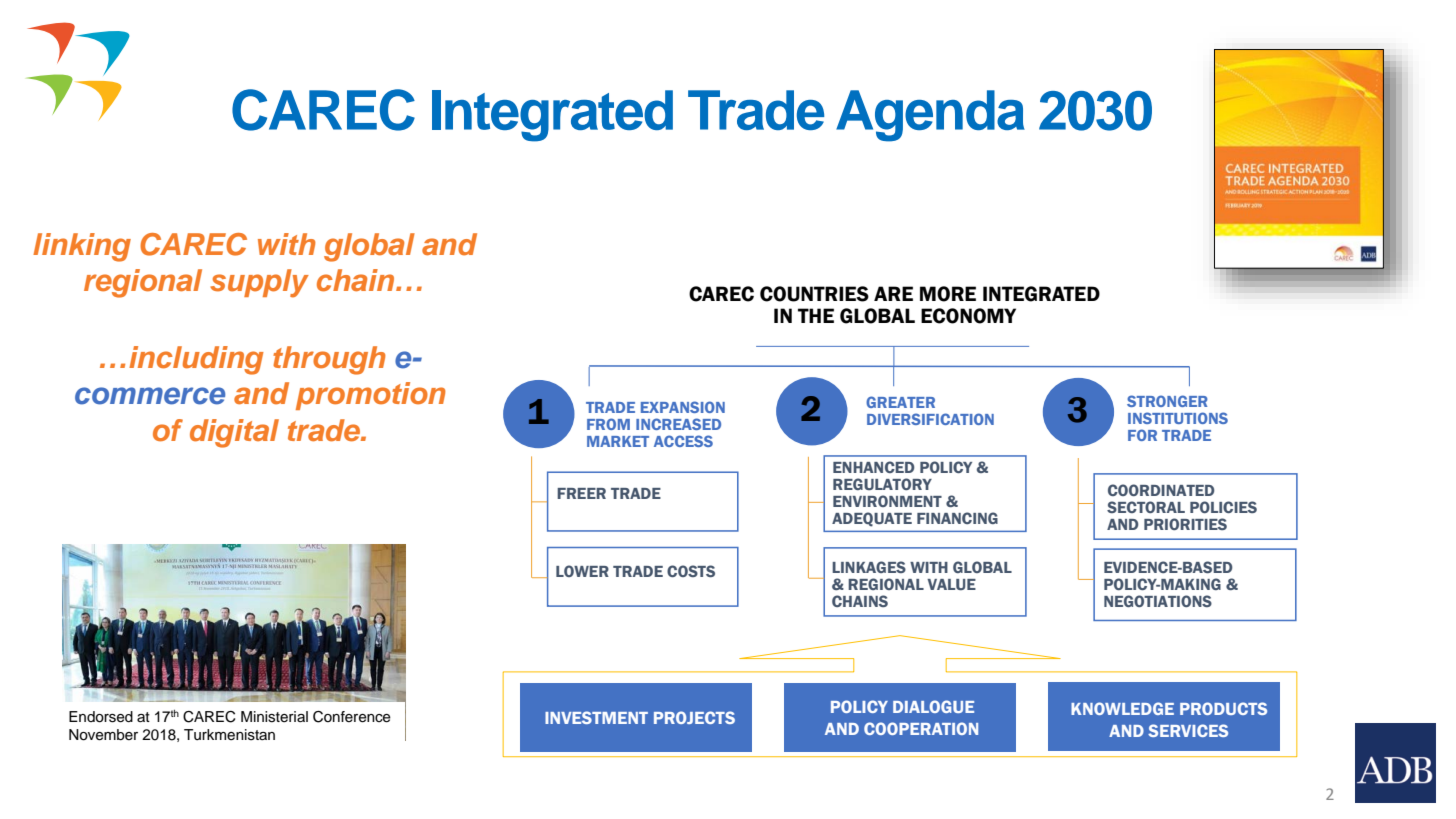  What do you see at coordinates (948, 294) in the page?
I see `MORE` at bounding box center [948, 294].
